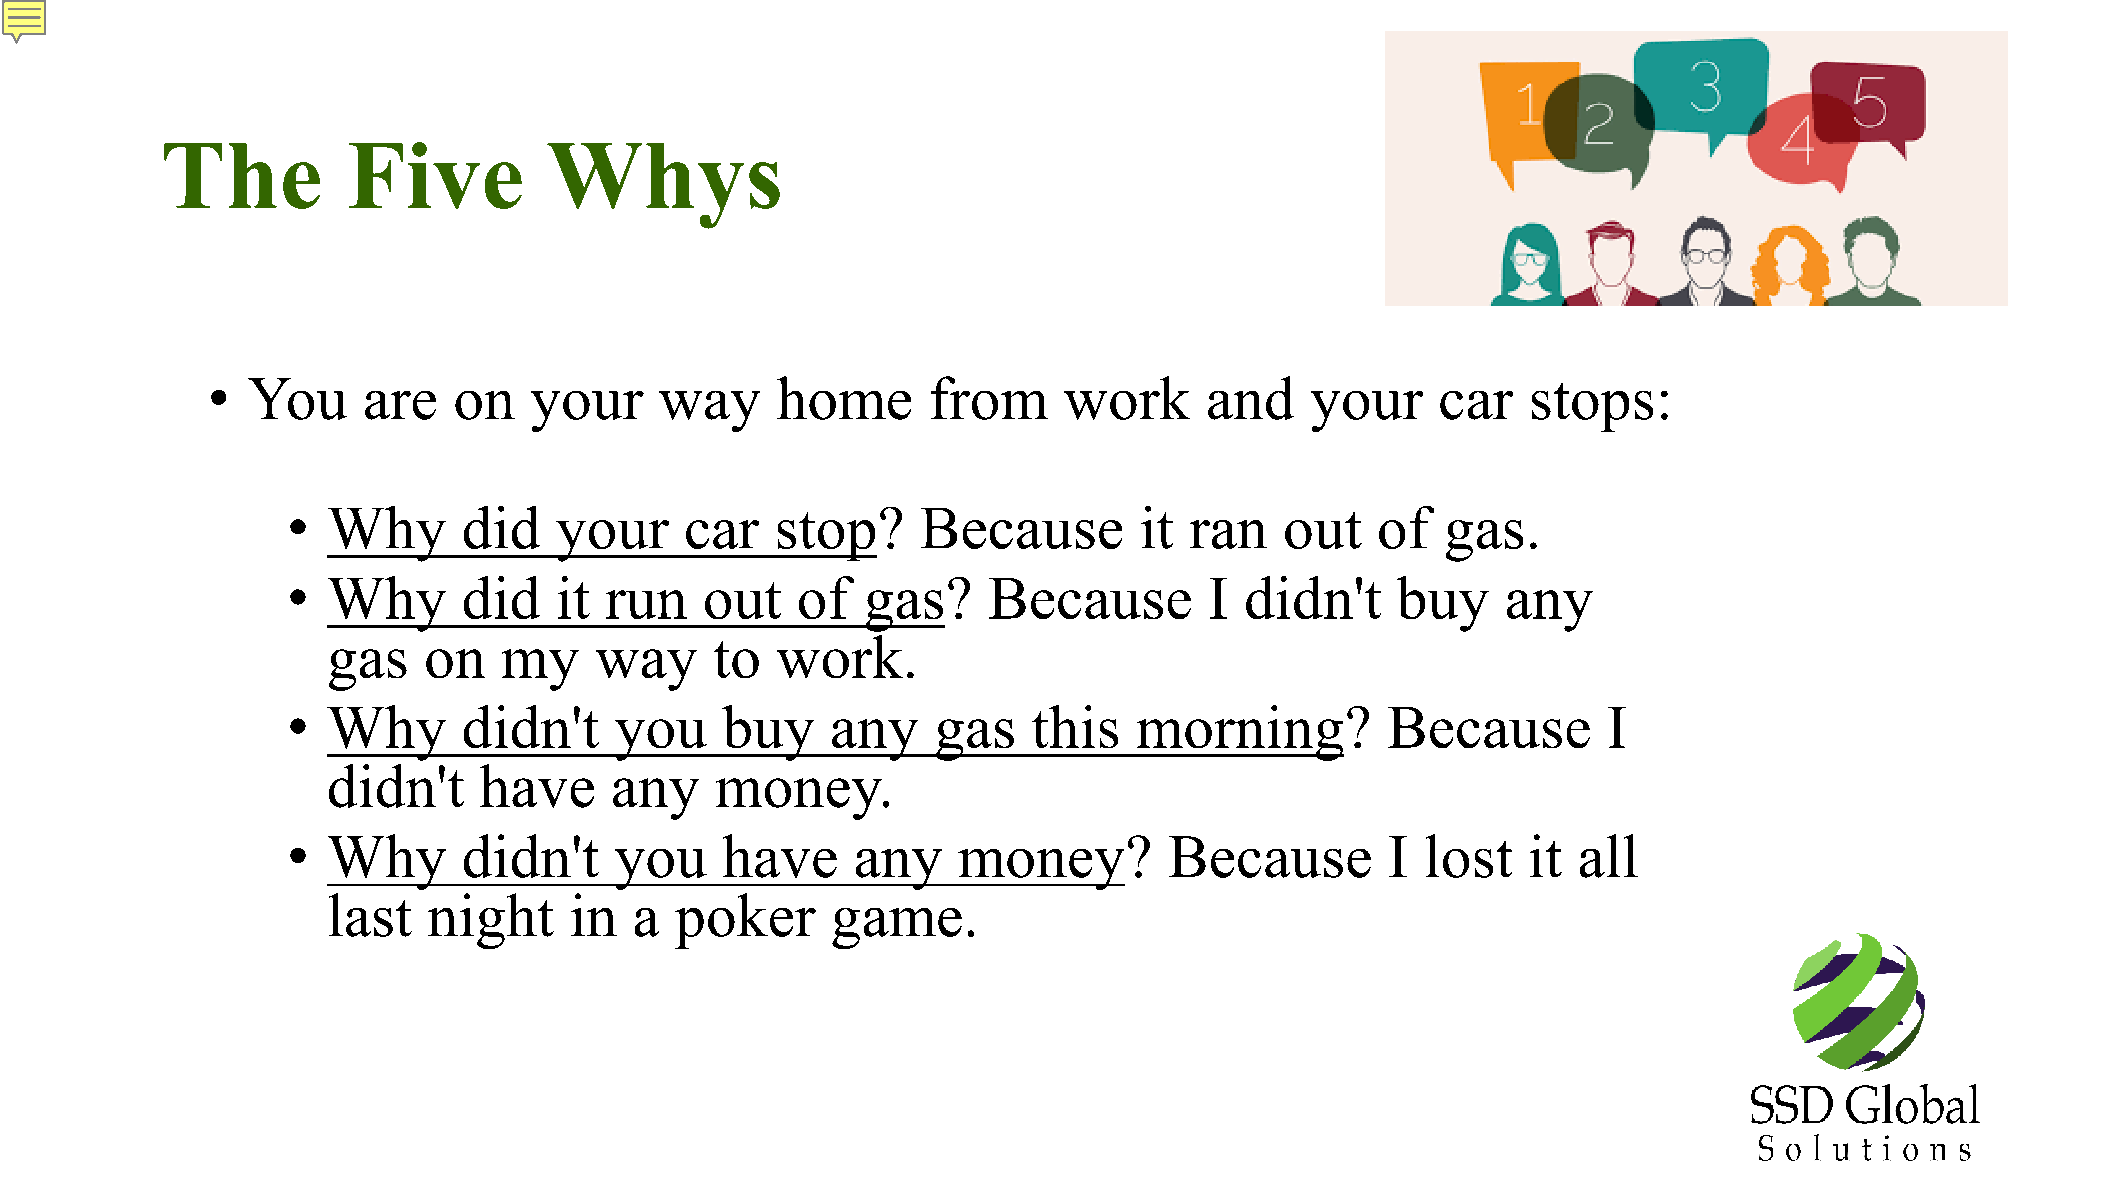 This document has height=1188, width=2111. What do you see at coordinates (370, 915) in the document?
I see `last` at bounding box center [370, 915].
